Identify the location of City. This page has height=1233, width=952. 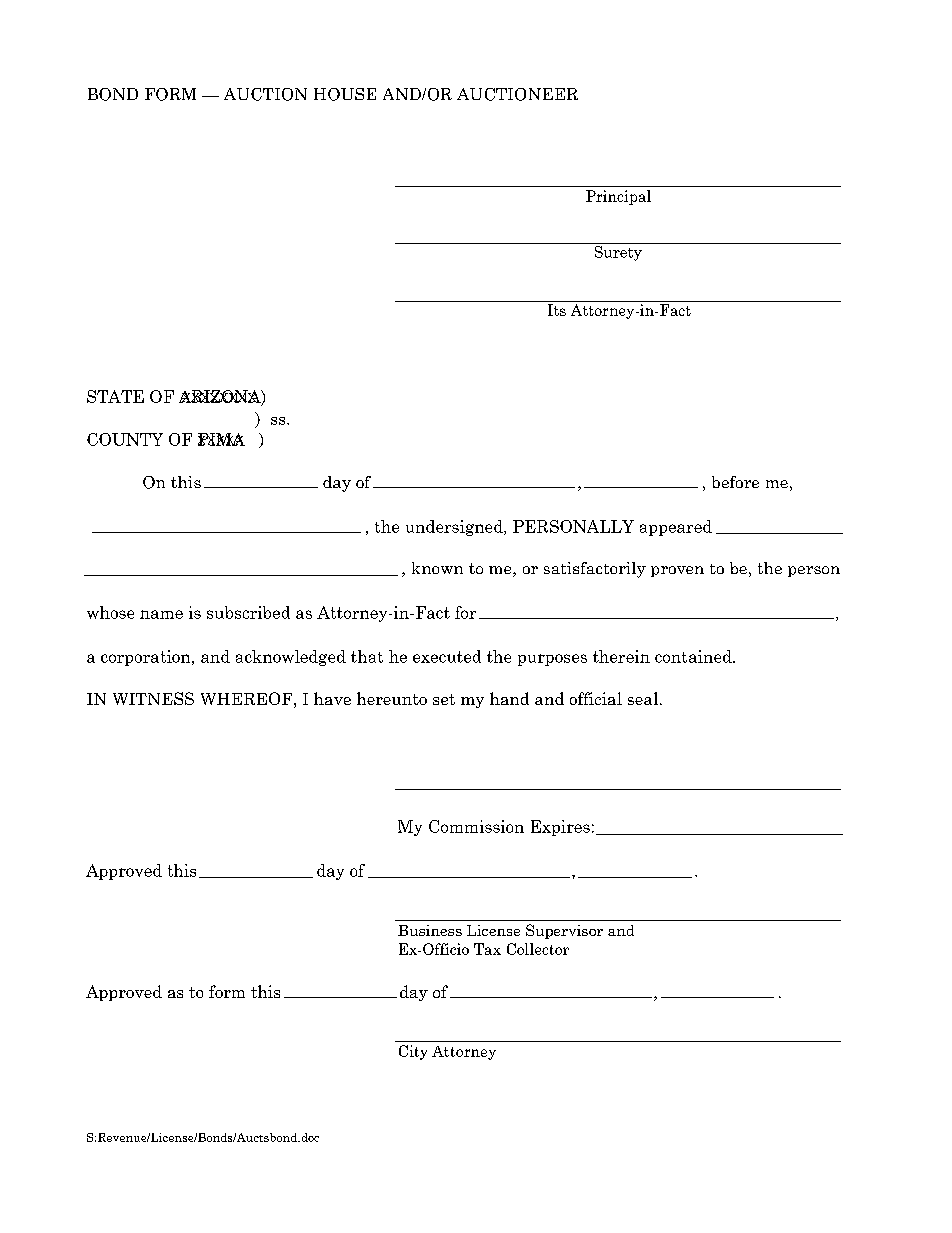
(413, 1052).
